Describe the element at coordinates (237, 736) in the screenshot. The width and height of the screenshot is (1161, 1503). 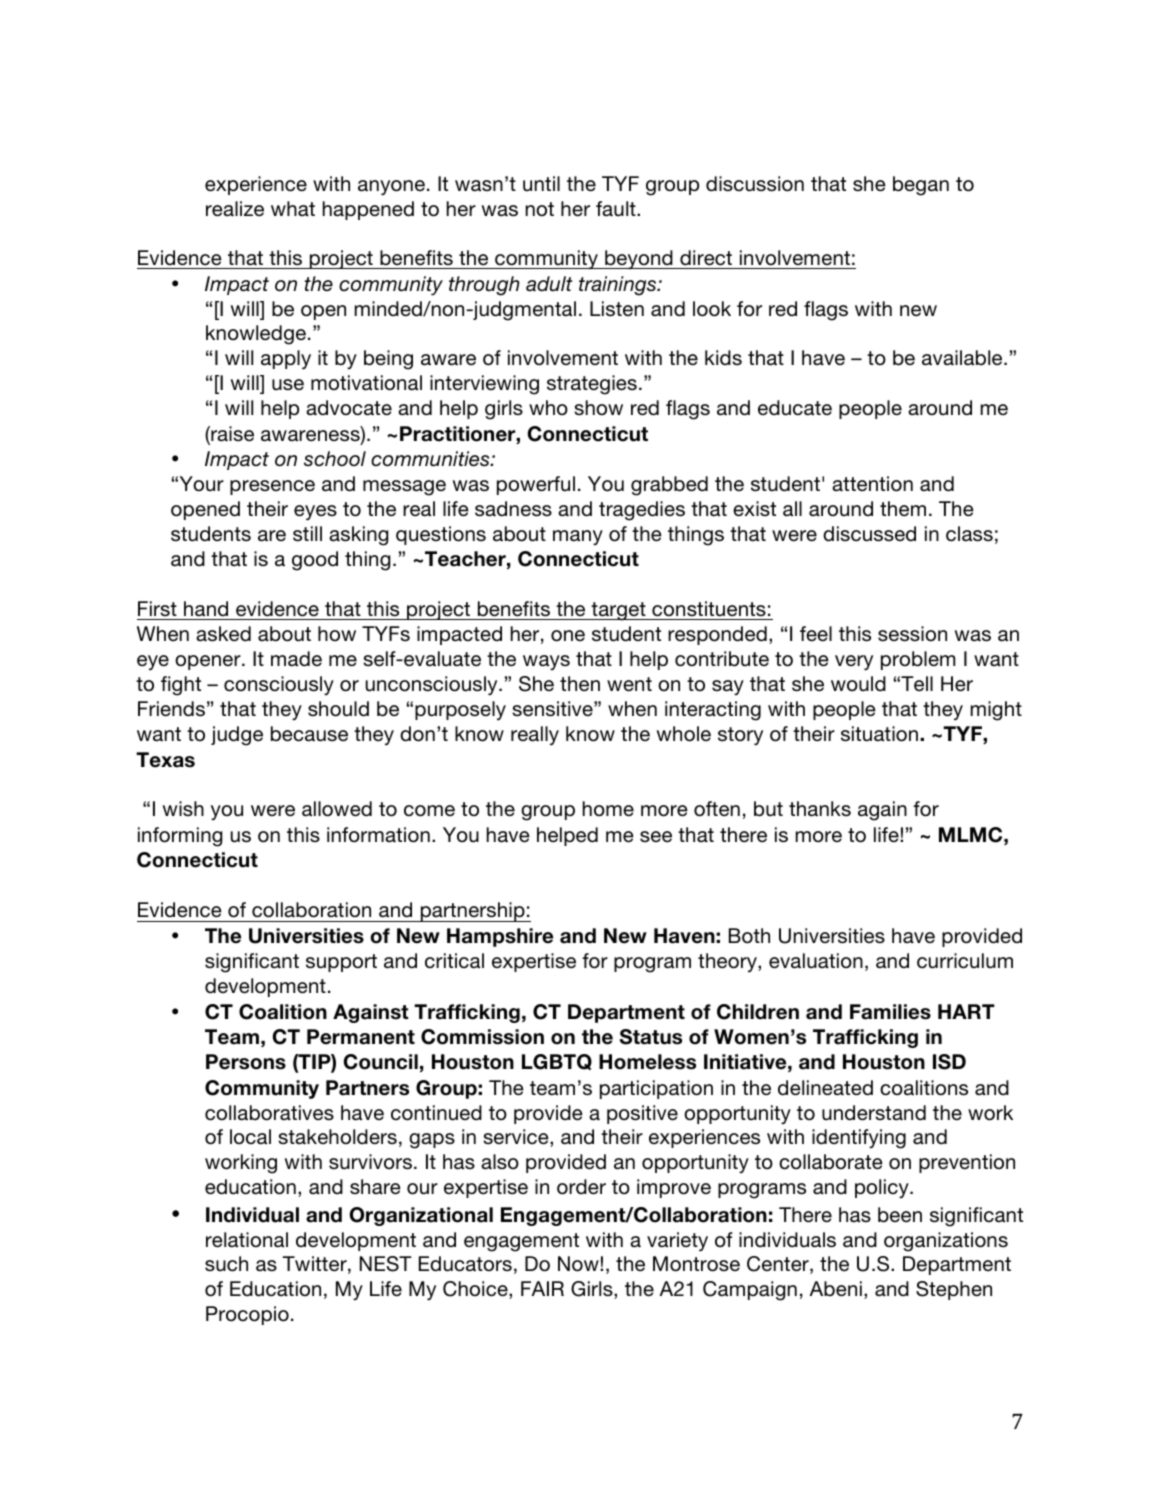
I see `judge` at that location.
